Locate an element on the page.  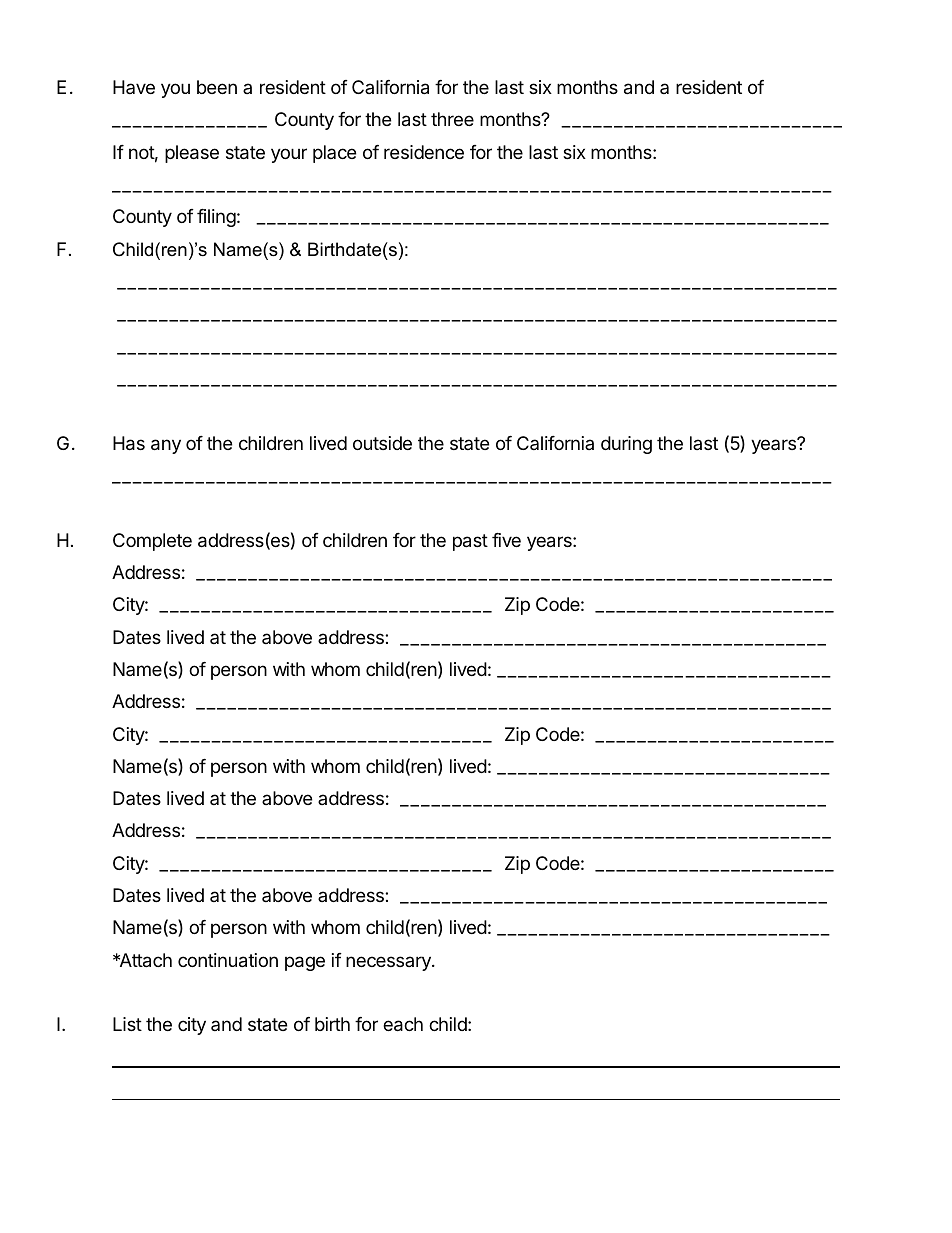
please is located at coordinates (192, 154).
